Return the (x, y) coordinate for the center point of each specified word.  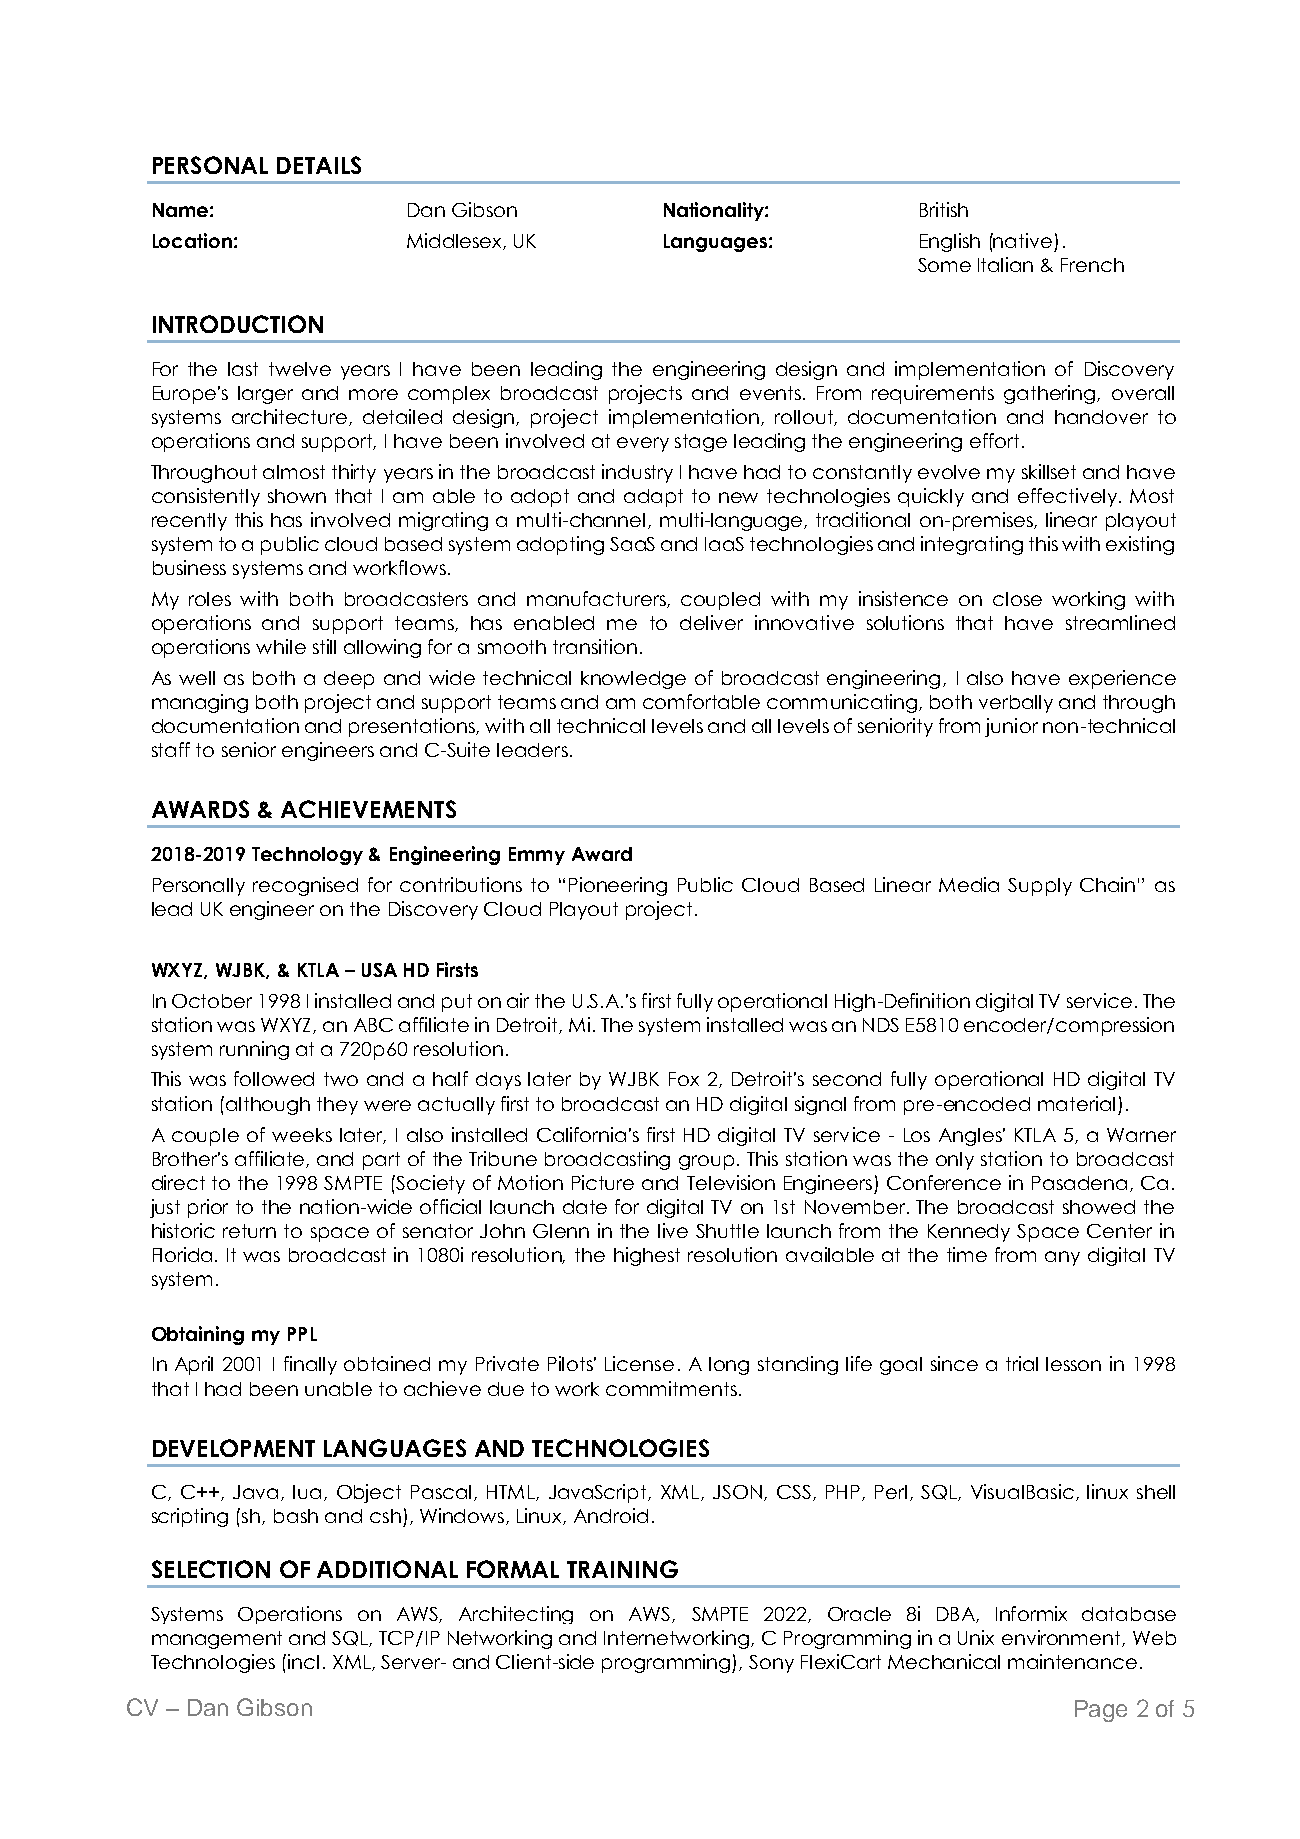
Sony (771, 1664)
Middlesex (455, 241)
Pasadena (1079, 1183)
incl (303, 1661)
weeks (302, 1135)
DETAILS (319, 165)
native (1022, 240)
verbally (1016, 704)
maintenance (1072, 1661)
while (281, 646)
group (708, 1162)
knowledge (633, 680)
